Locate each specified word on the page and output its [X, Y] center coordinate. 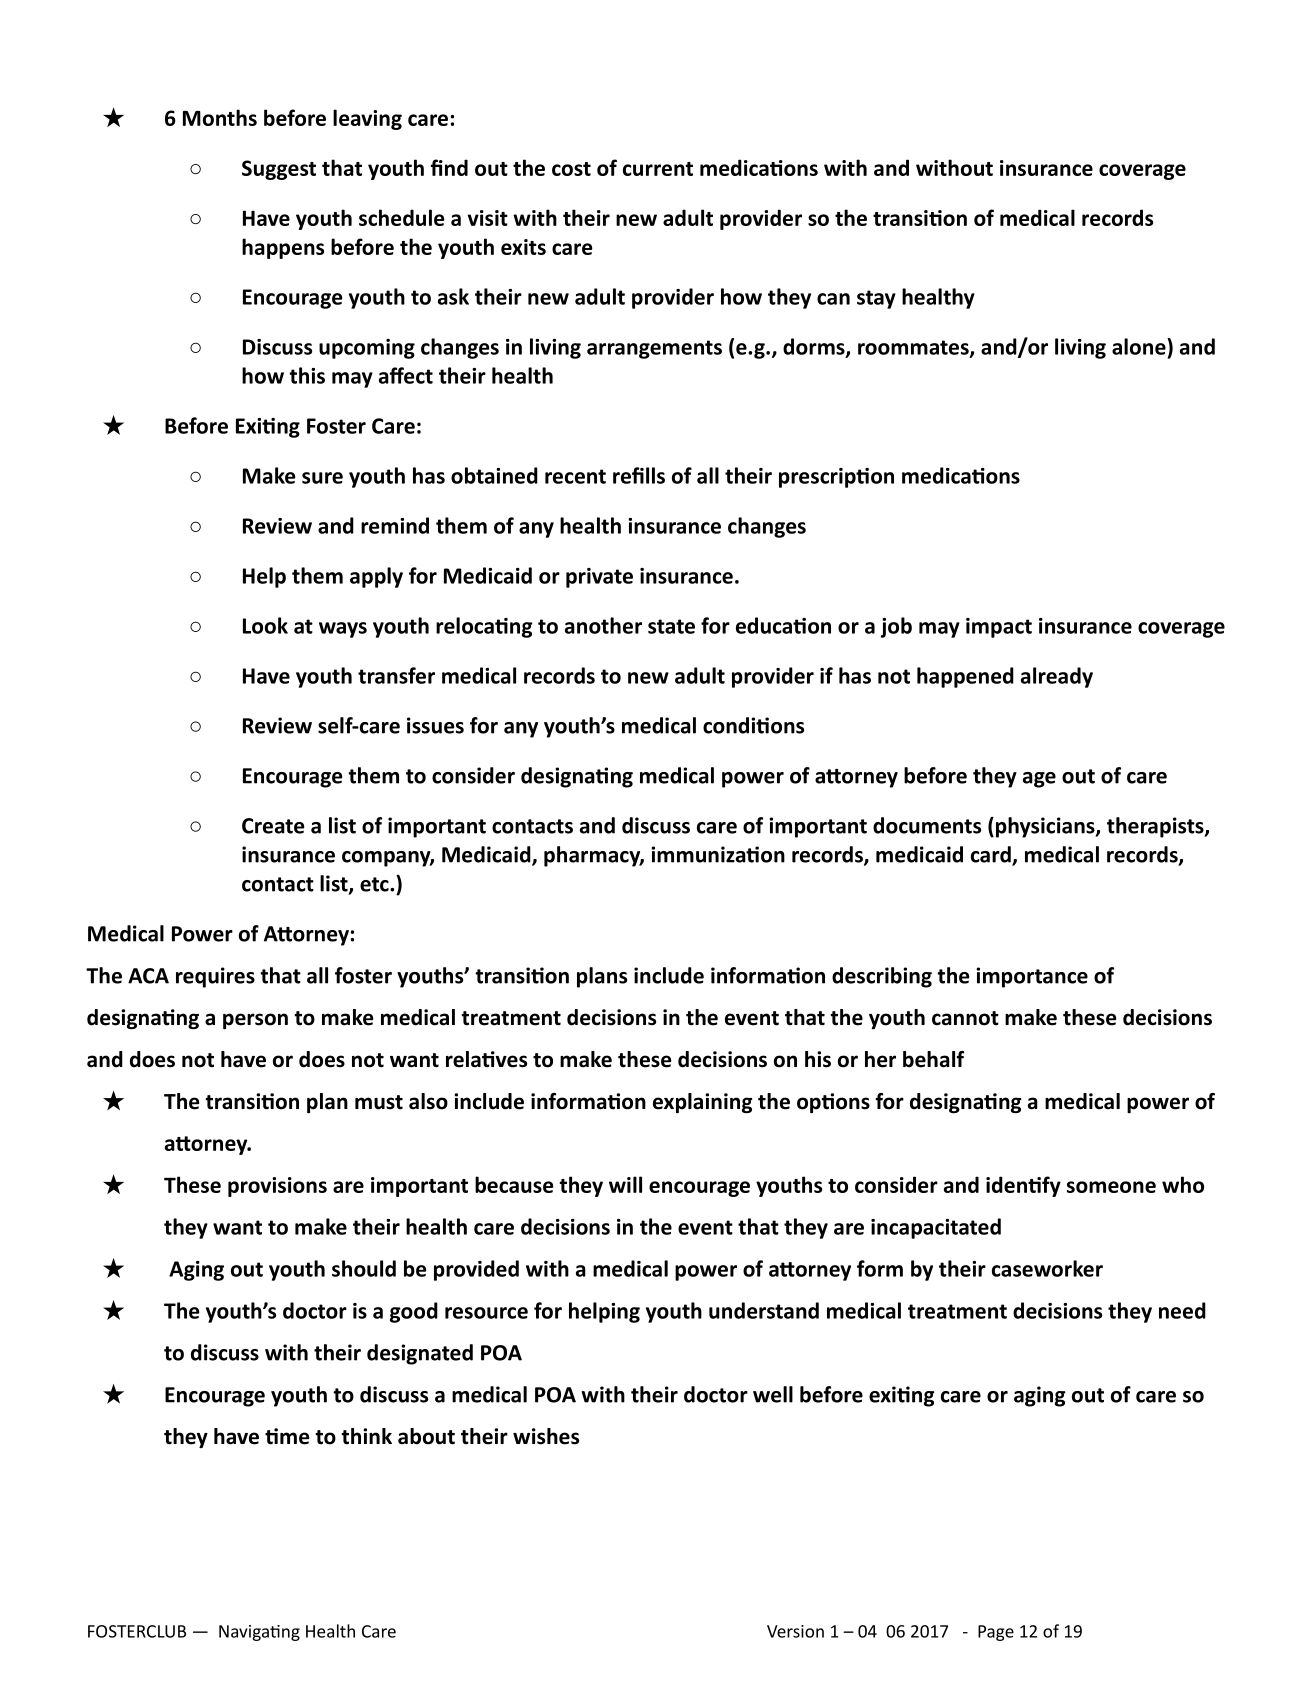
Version [795, 1631]
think [366, 1436]
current [658, 169]
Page [996, 1633]
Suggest [279, 170]
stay [876, 299]
